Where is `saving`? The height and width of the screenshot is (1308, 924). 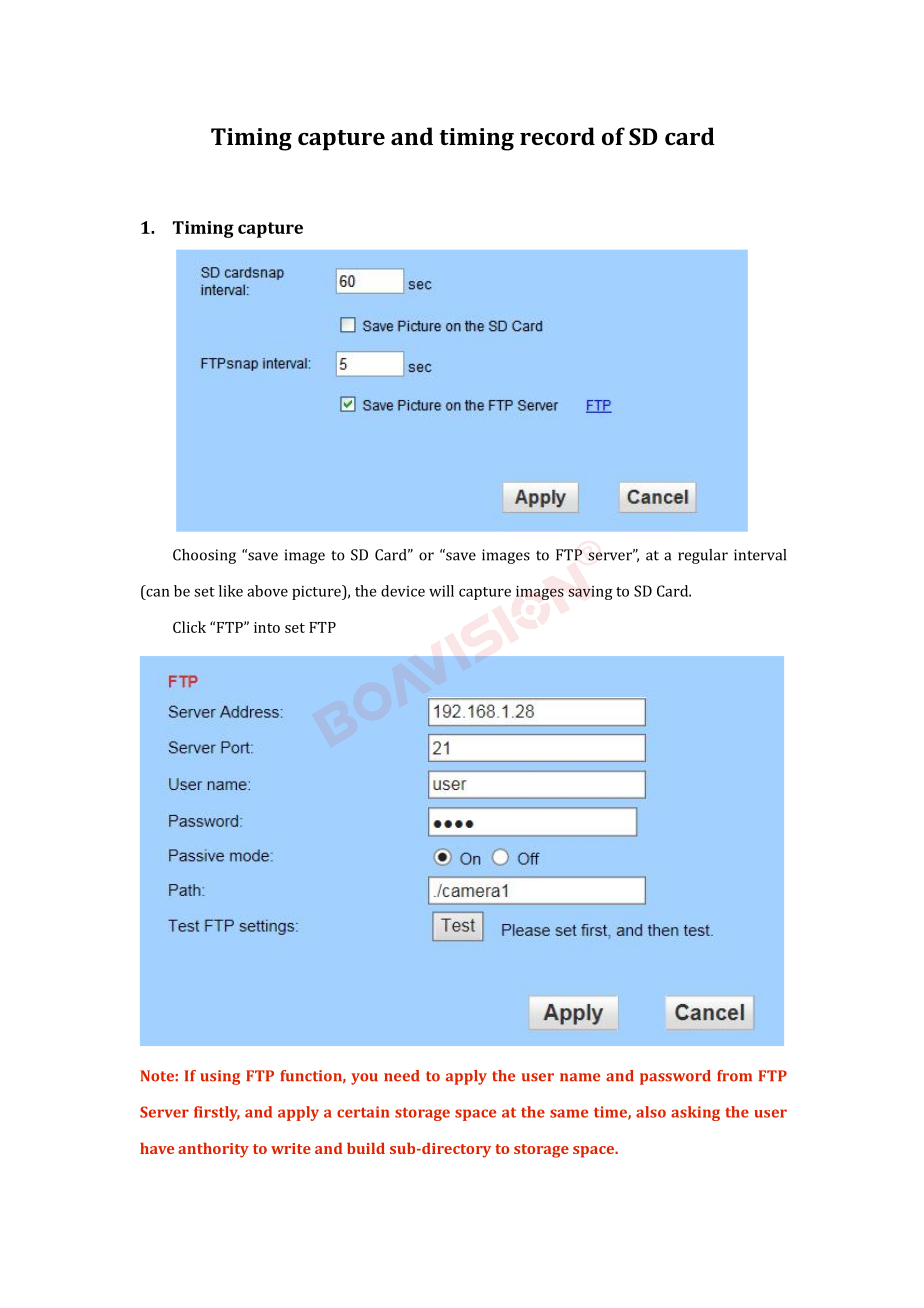
saving is located at coordinates (590, 593).
